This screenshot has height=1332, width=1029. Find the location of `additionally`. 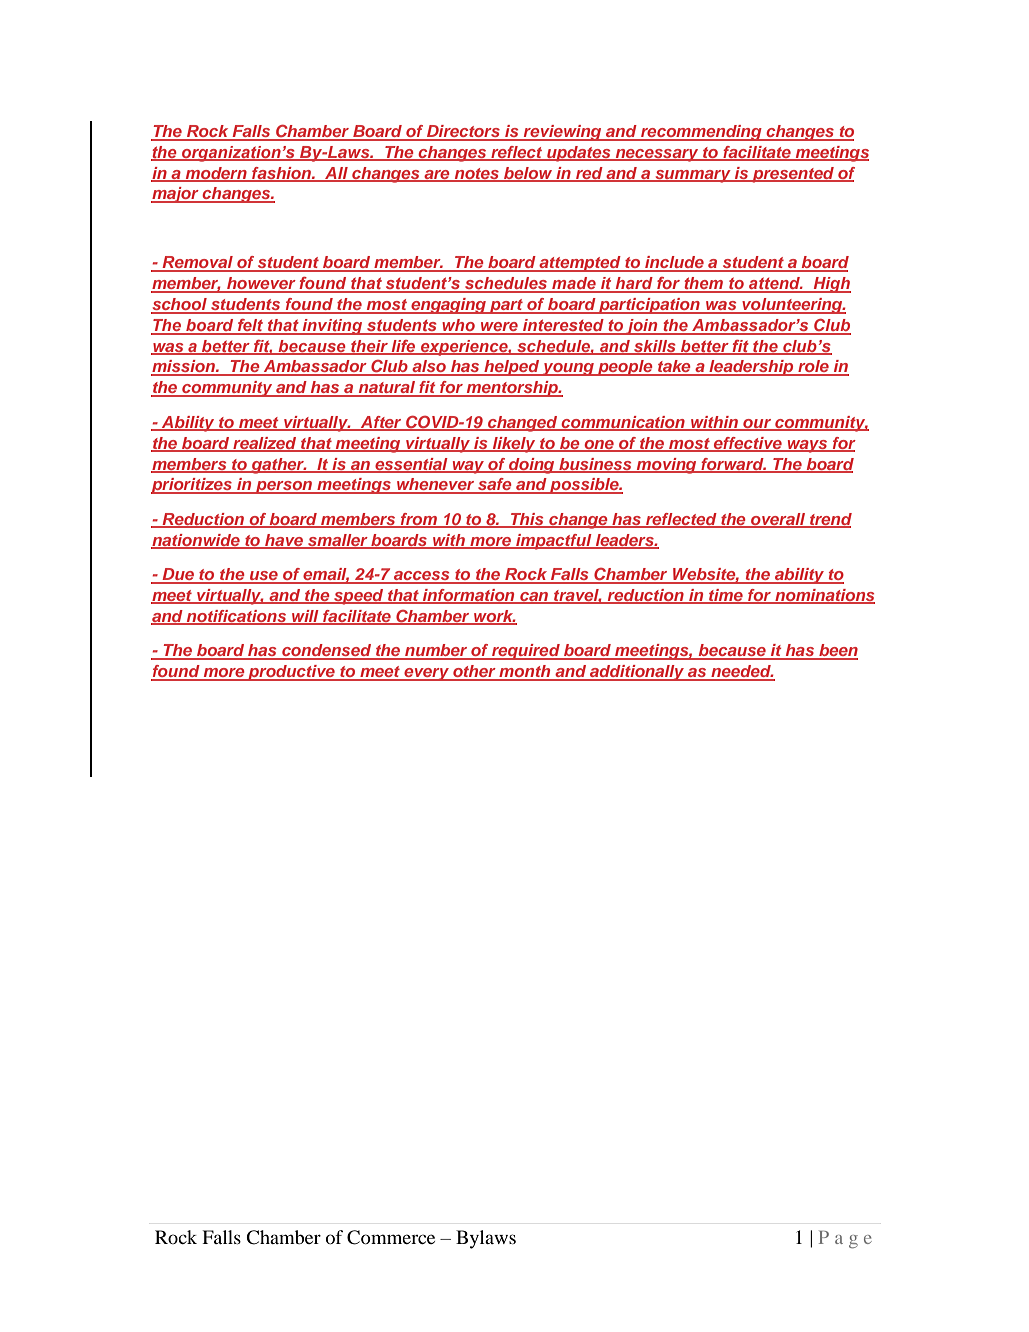

additionally is located at coordinates (637, 673).
